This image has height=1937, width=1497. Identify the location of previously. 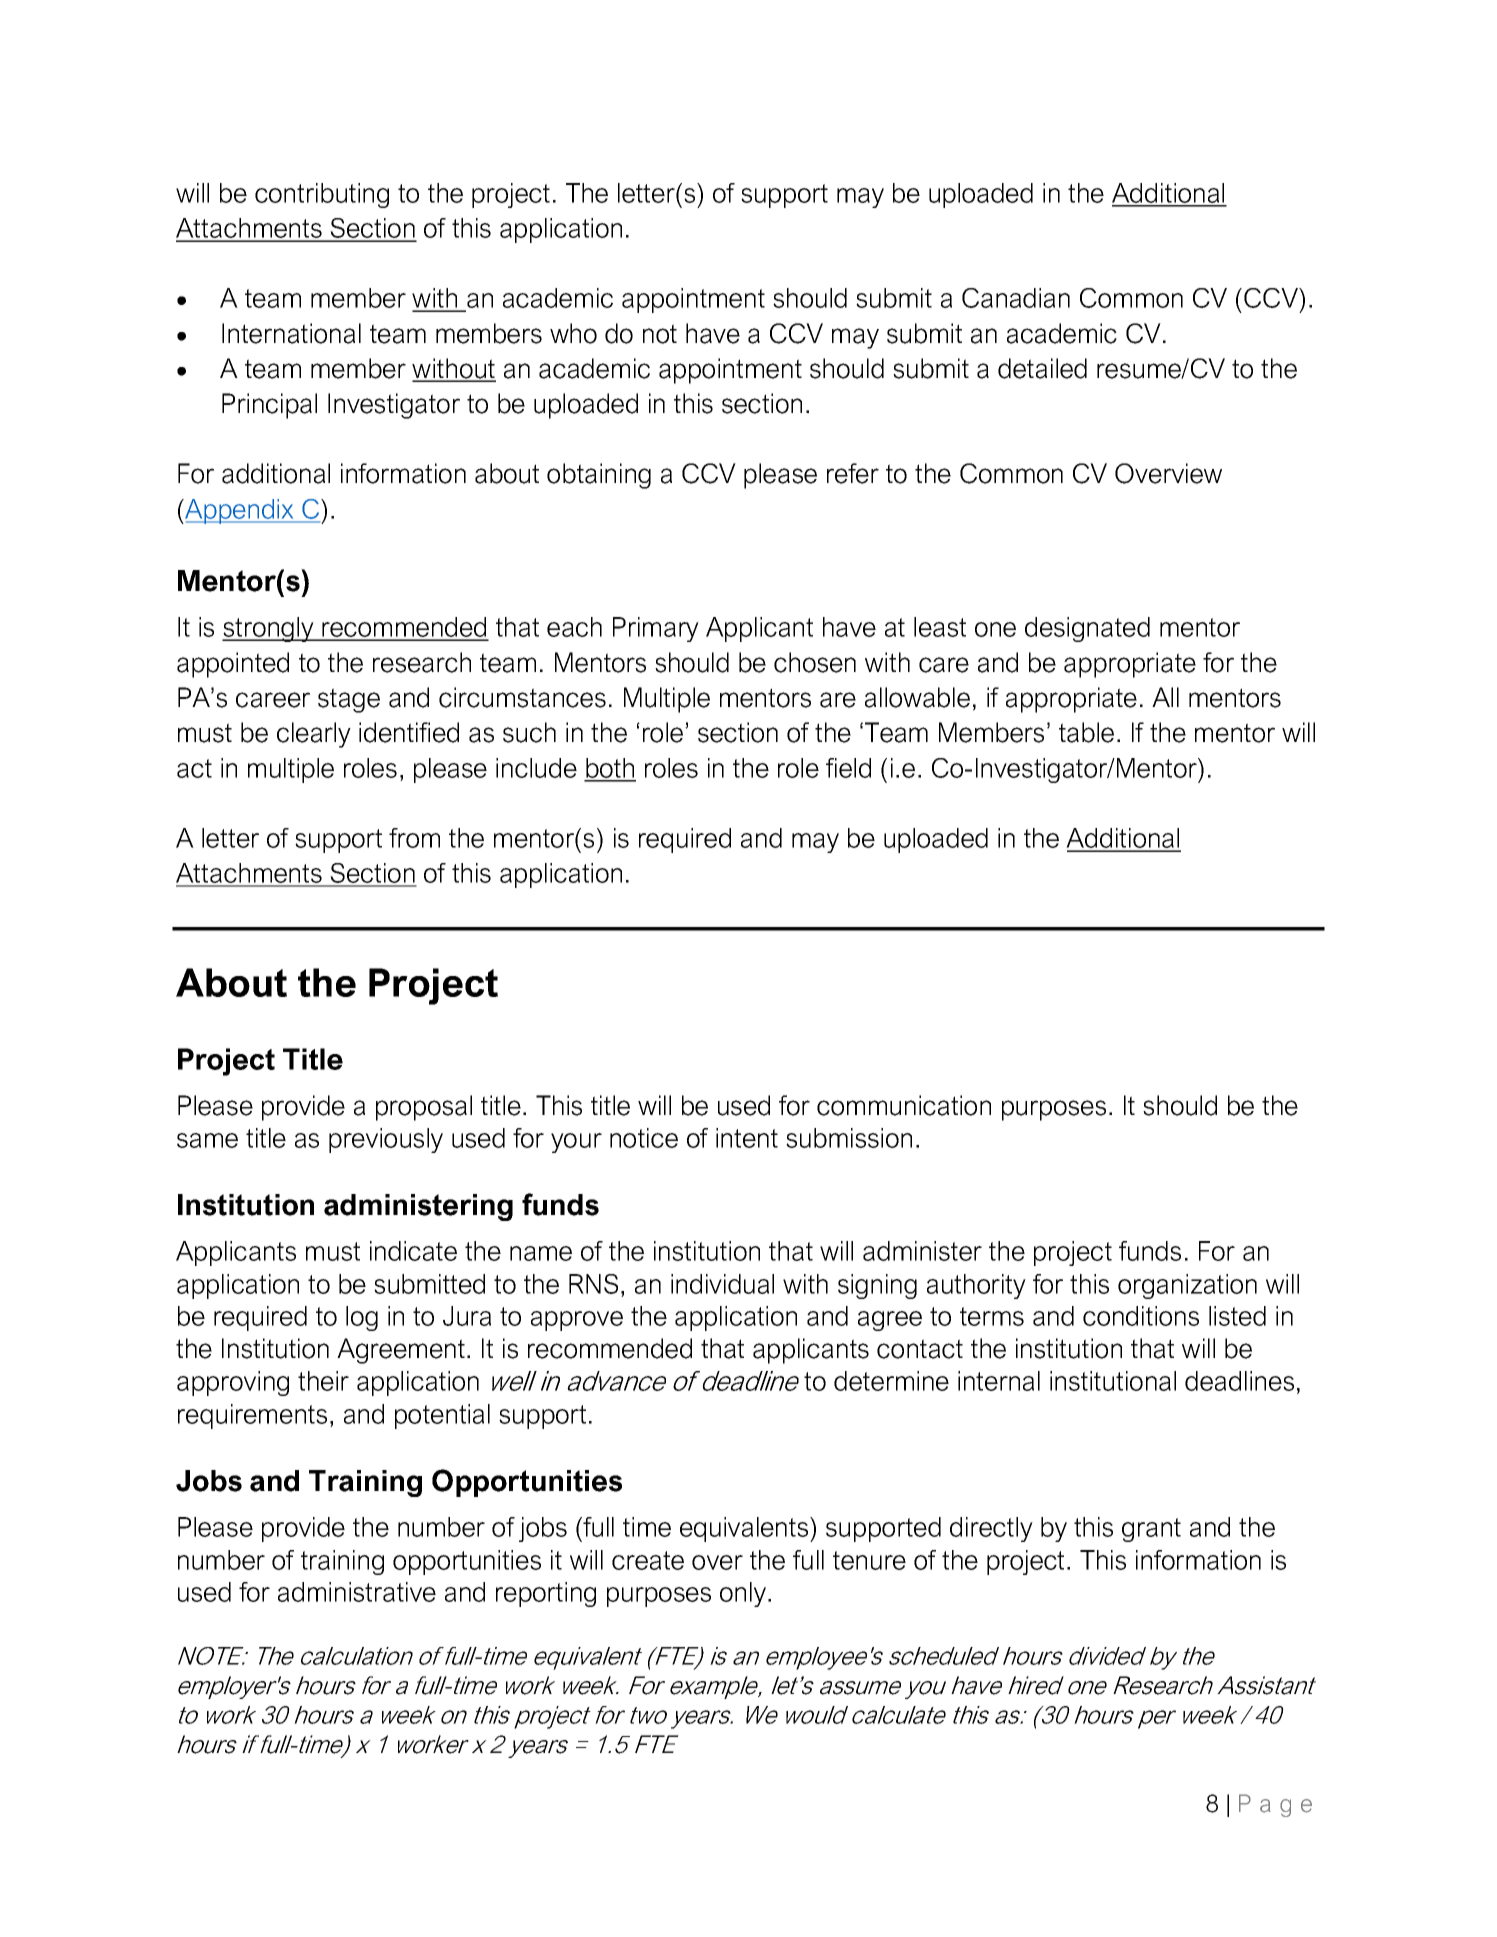
(386, 1140).
